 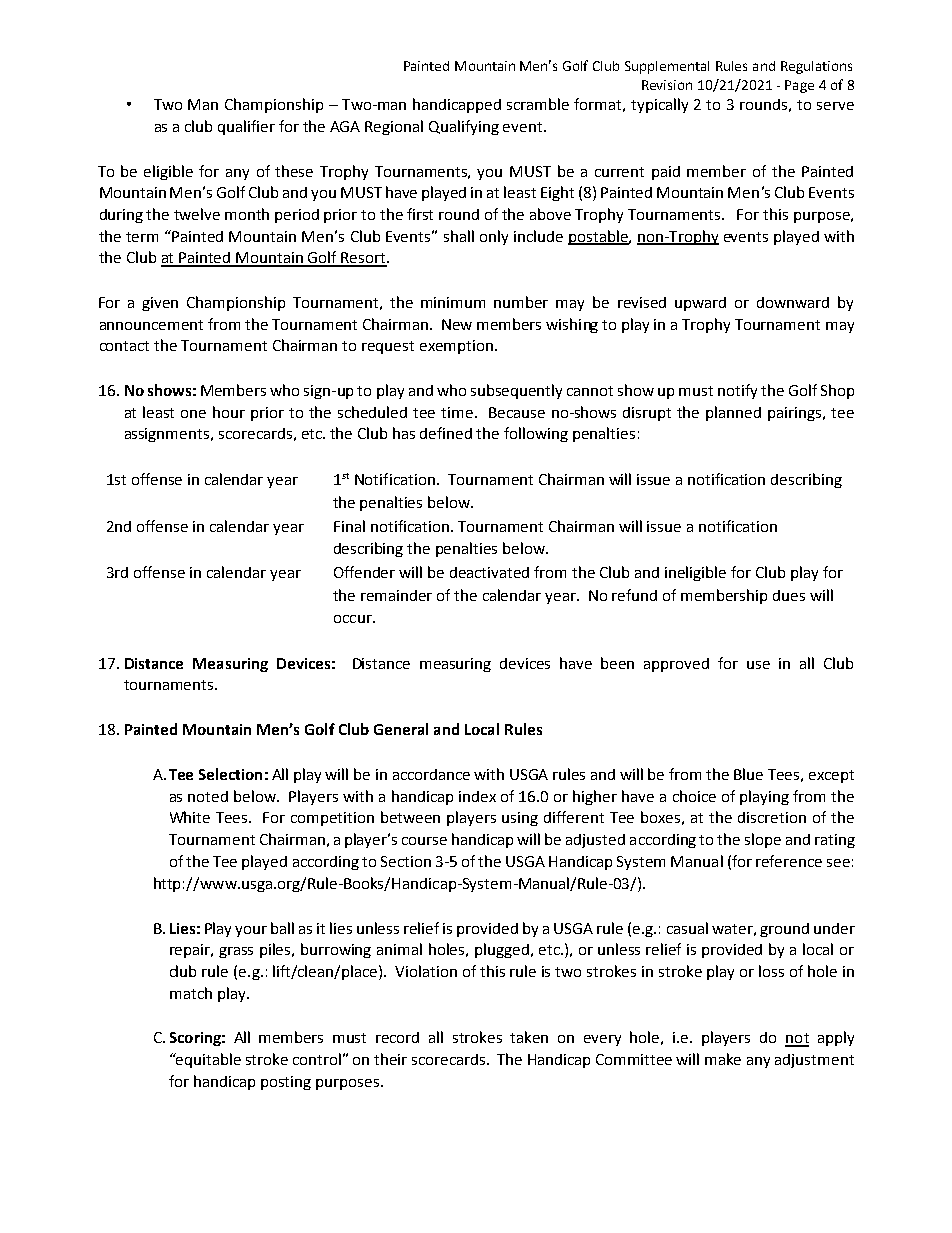 What do you see at coordinates (748, 774) in the page?
I see `Blue` at bounding box center [748, 774].
